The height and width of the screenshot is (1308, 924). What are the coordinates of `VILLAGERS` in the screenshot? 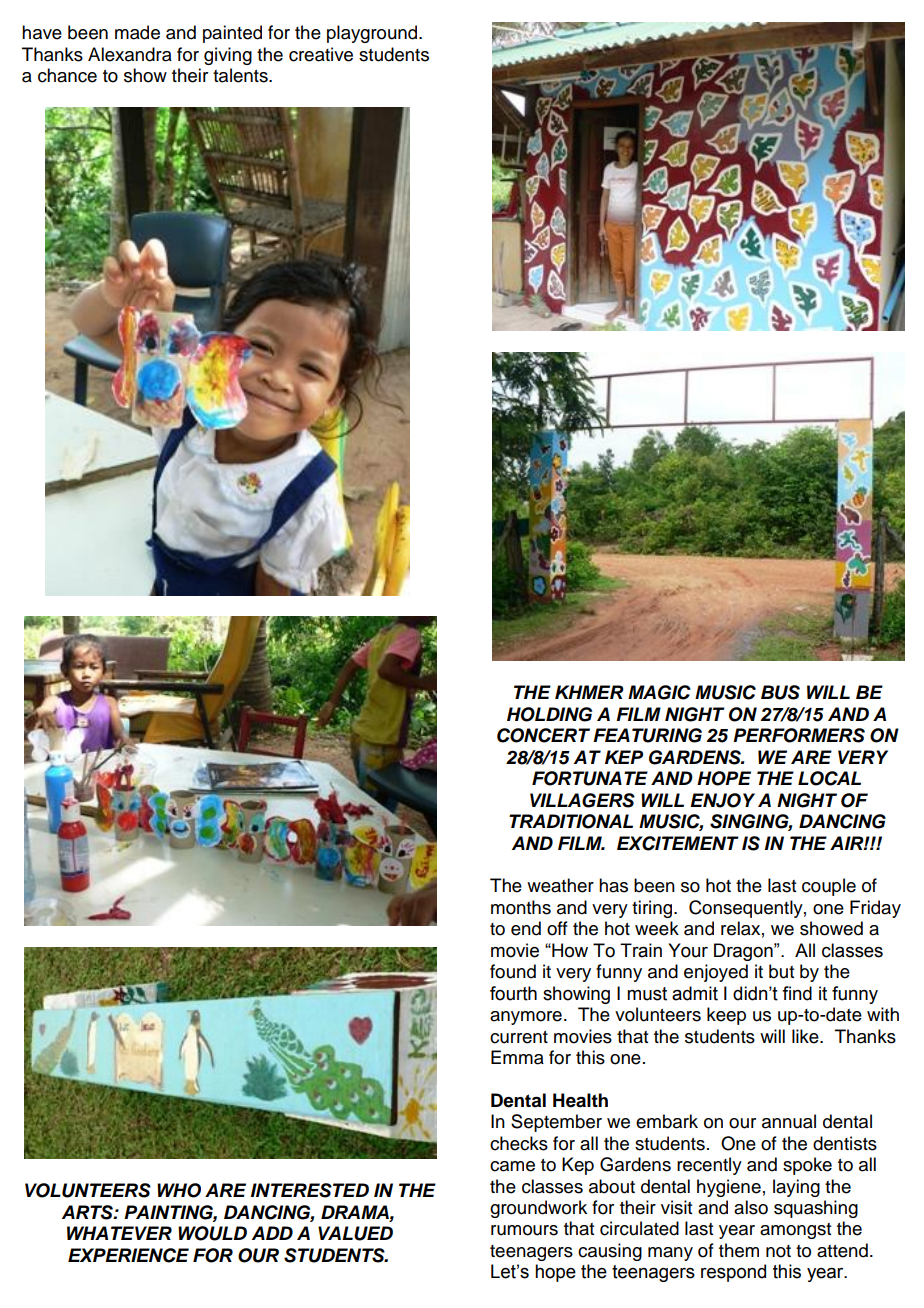 It's located at (582, 800).
